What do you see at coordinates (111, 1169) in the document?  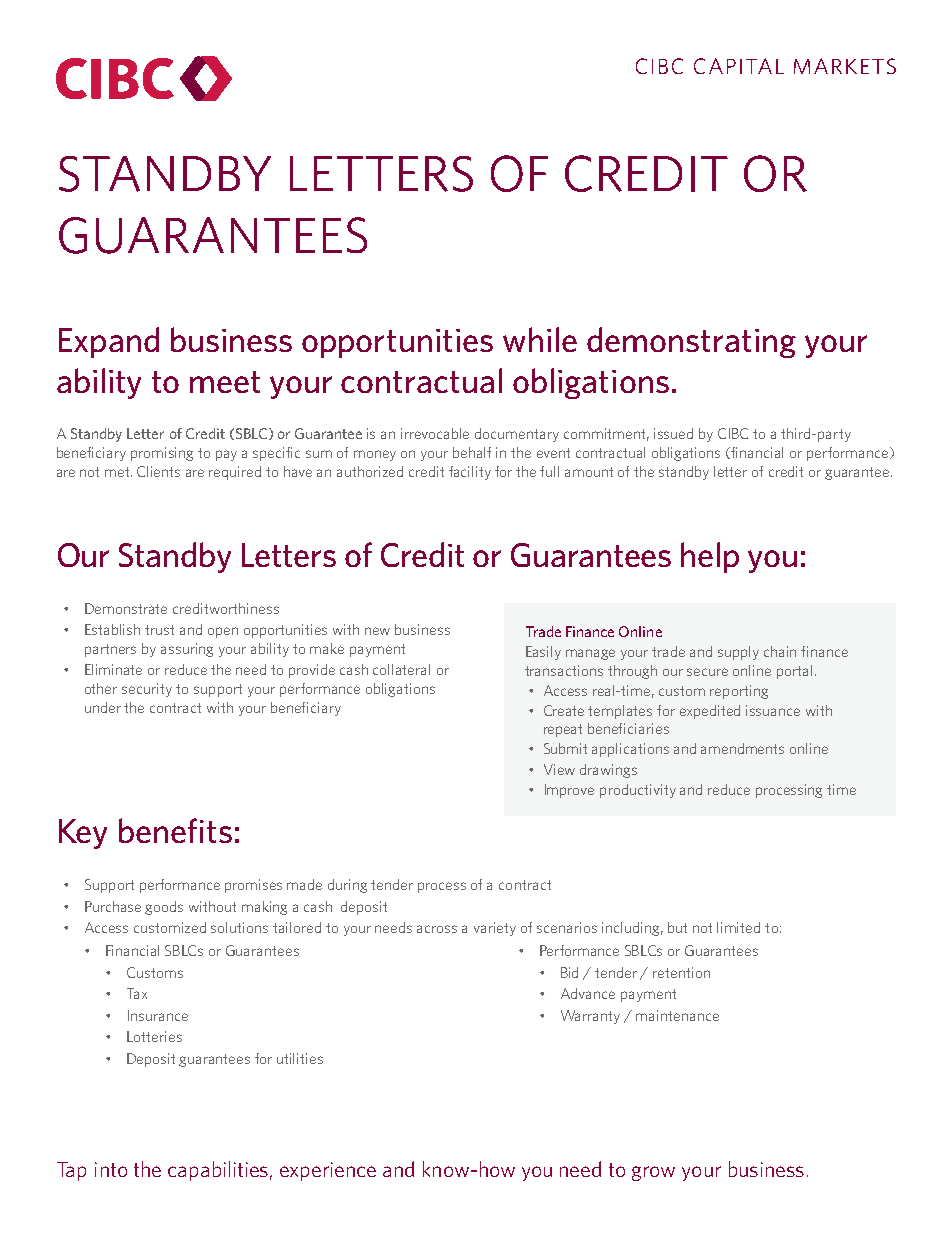 I see `into` at bounding box center [111, 1169].
